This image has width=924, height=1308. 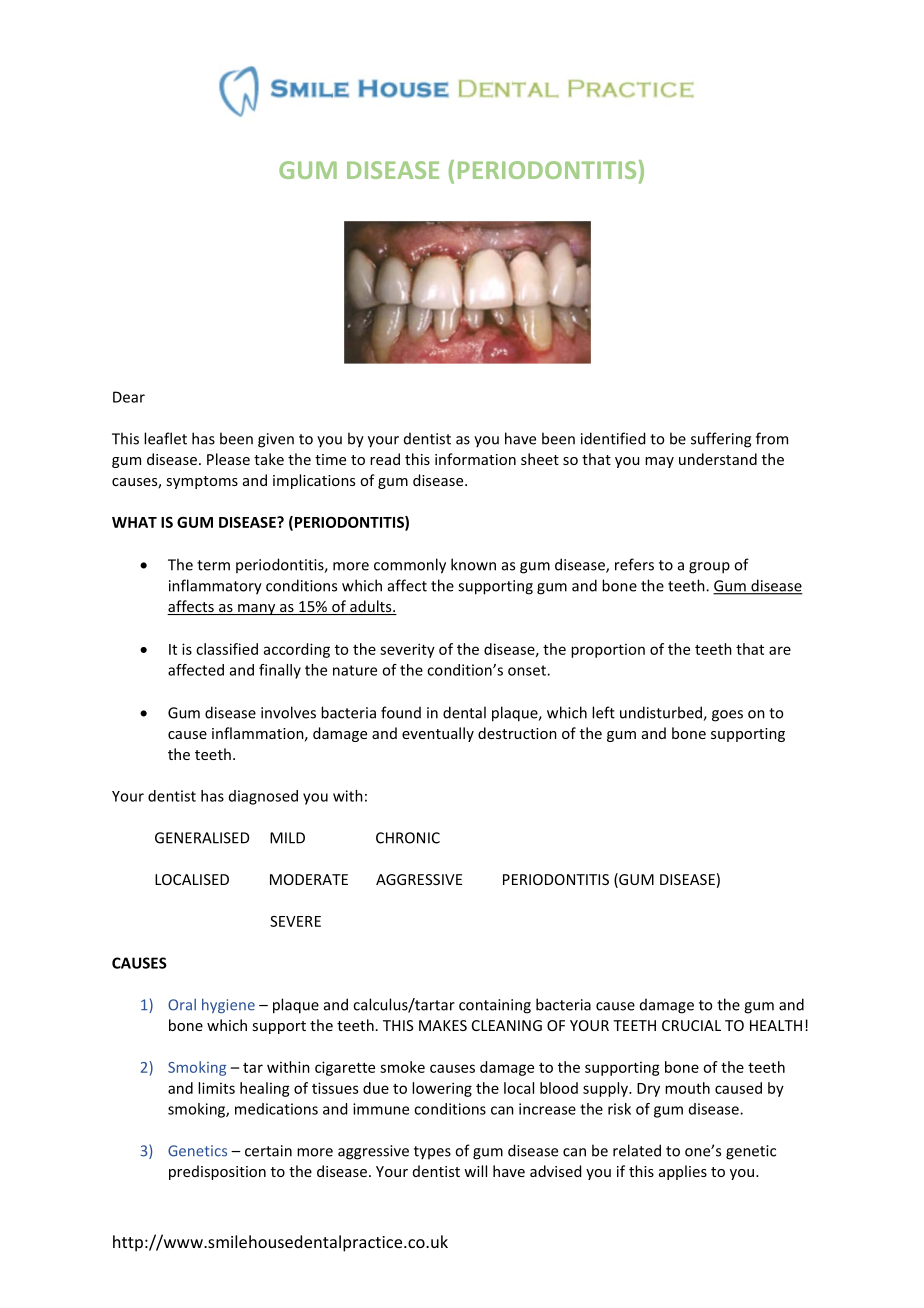 What do you see at coordinates (263, 797) in the image?
I see `diagnosed` at bounding box center [263, 797].
